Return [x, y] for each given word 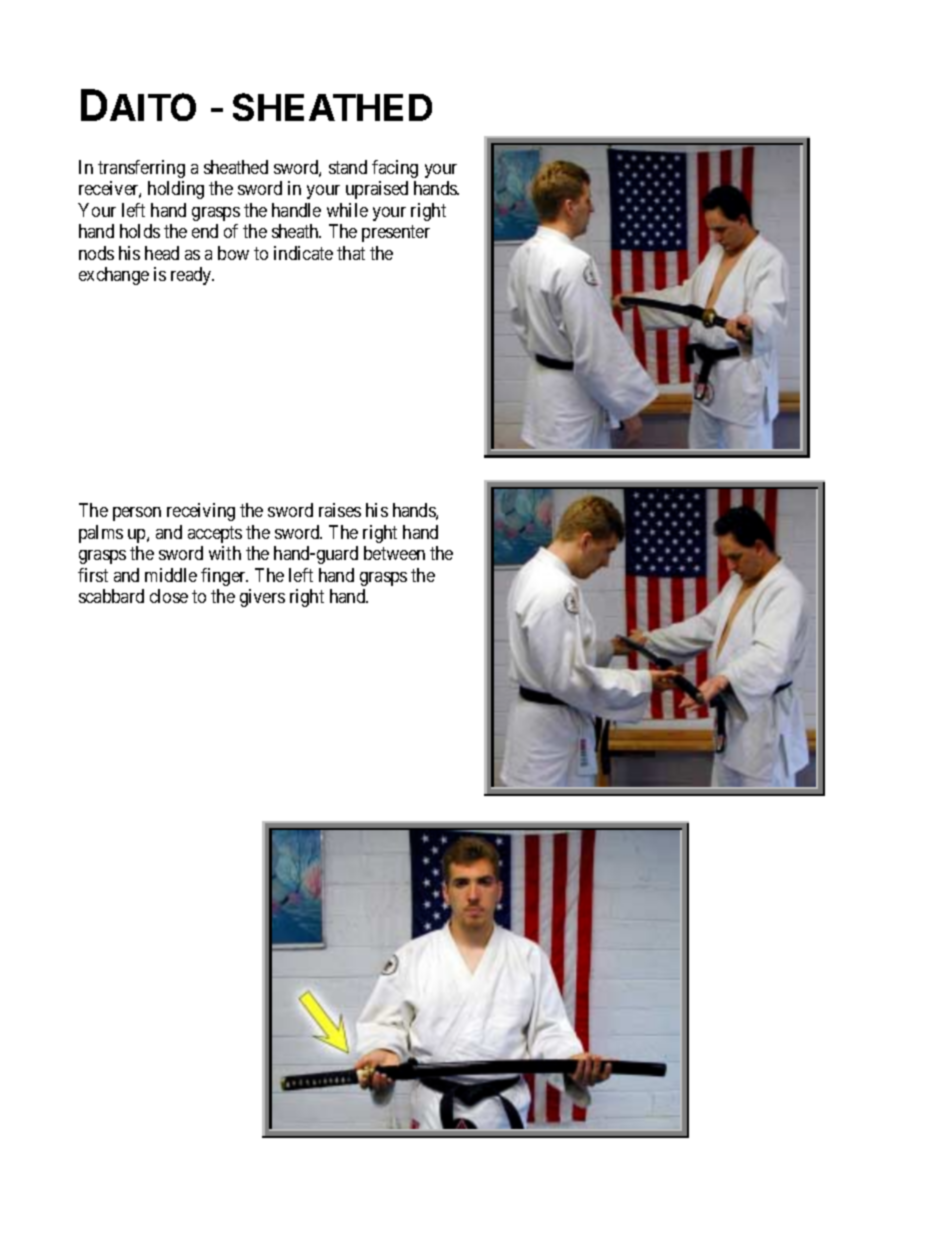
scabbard [111, 596]
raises [340, 510]
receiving [201, 512]
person [137, 514]
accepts [215, 534]
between [394, 553]
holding [176, 190]
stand [348, 167]
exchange [114, 276]
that [351, 253]
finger [224, 577]
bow [233, 253]
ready [192, 276]
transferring [141, 169]
